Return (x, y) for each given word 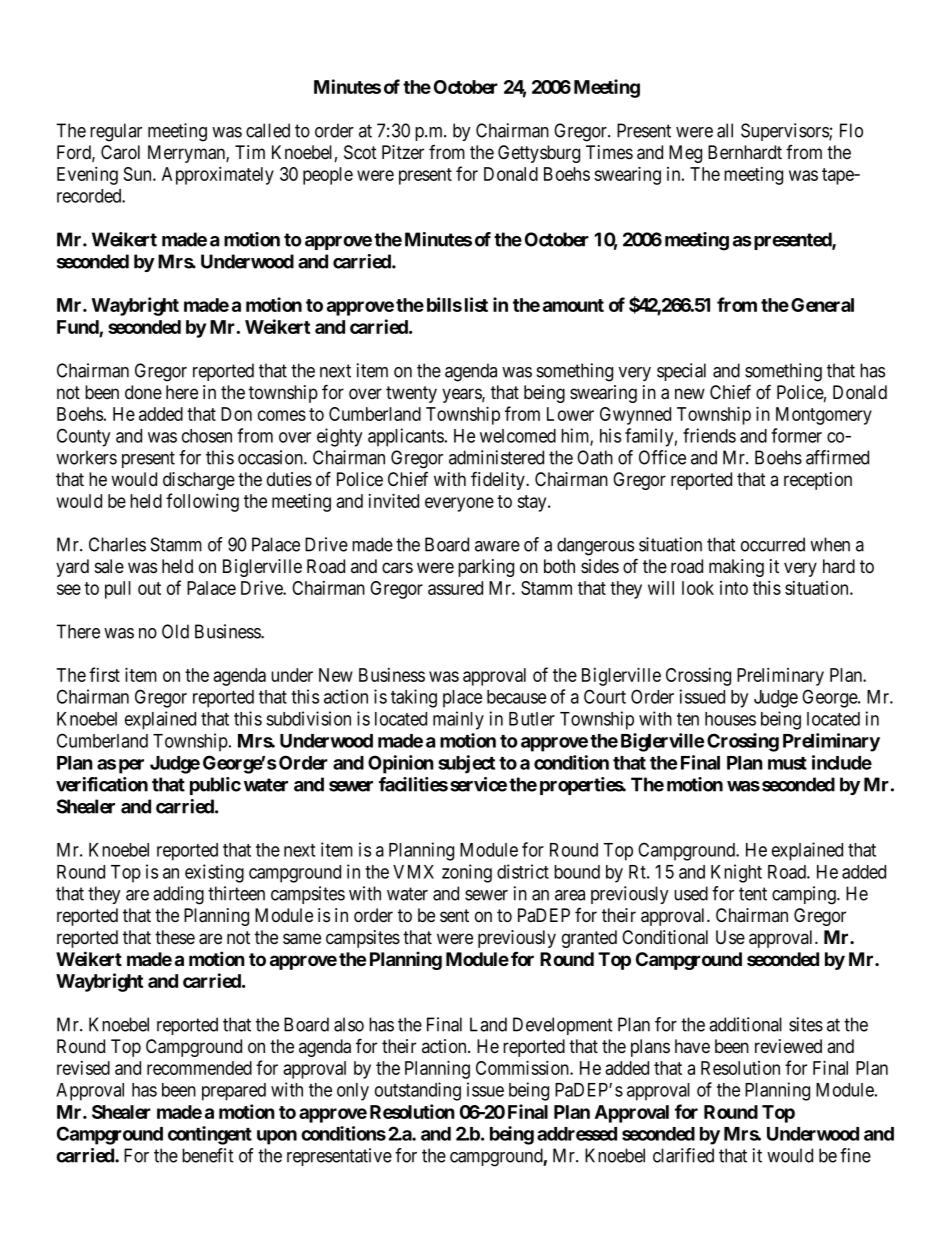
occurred (773, 544)
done (143, 392)
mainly (458, 720)
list (476, 304)
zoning (467, 873)
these (175, 937)
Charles (117, 544)
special (681, 372)
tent (753, 894)
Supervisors (785, 132)
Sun (138, 174)
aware (497, 546)
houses (730, 719)
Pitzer (403, 152)
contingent (210, 1135)
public (215, 786)
